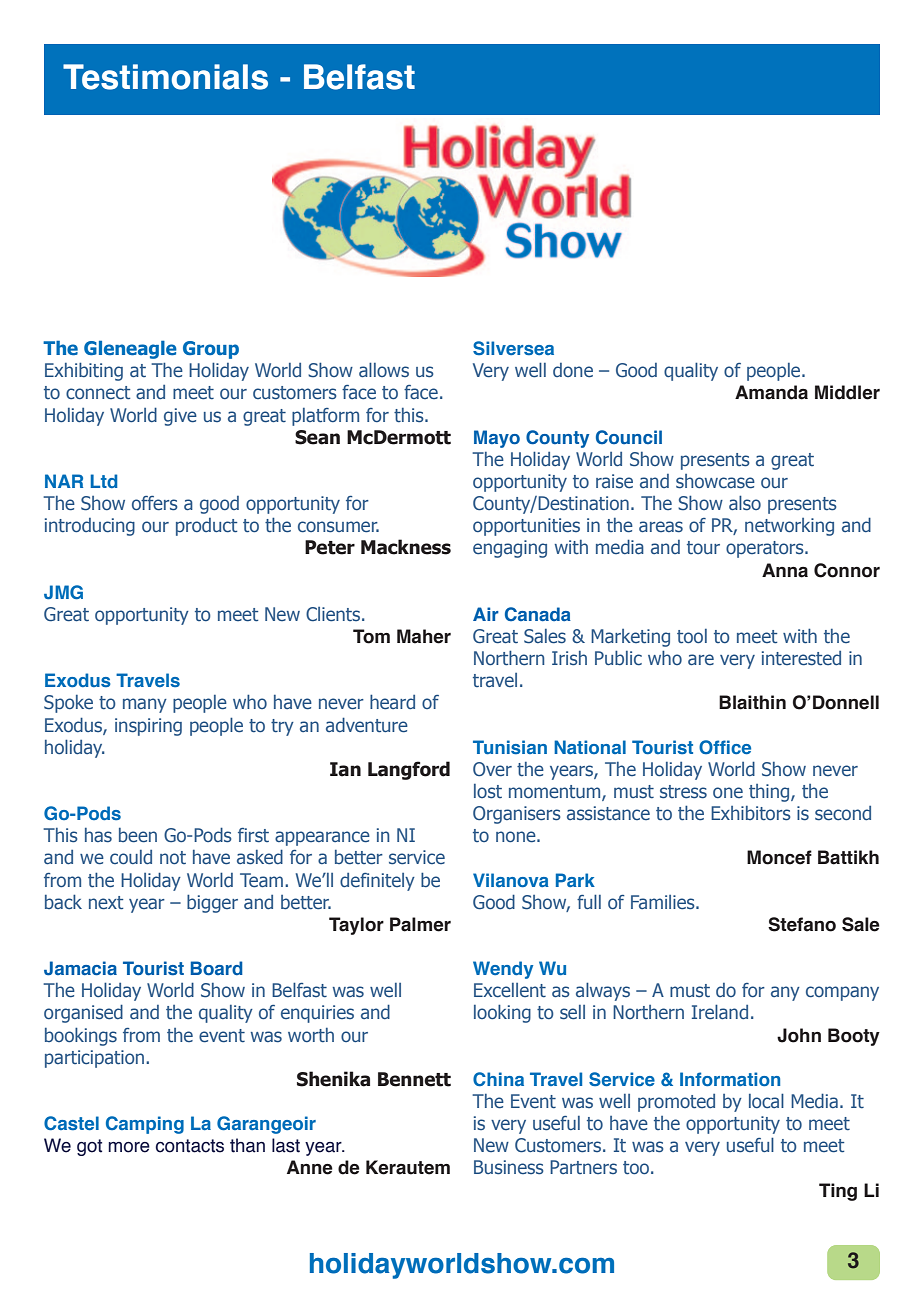 This image has height=1308, width=924. What do you see at coordinates (384, 369) in the image?
I see `allows` at bounding box center [384, 369].
